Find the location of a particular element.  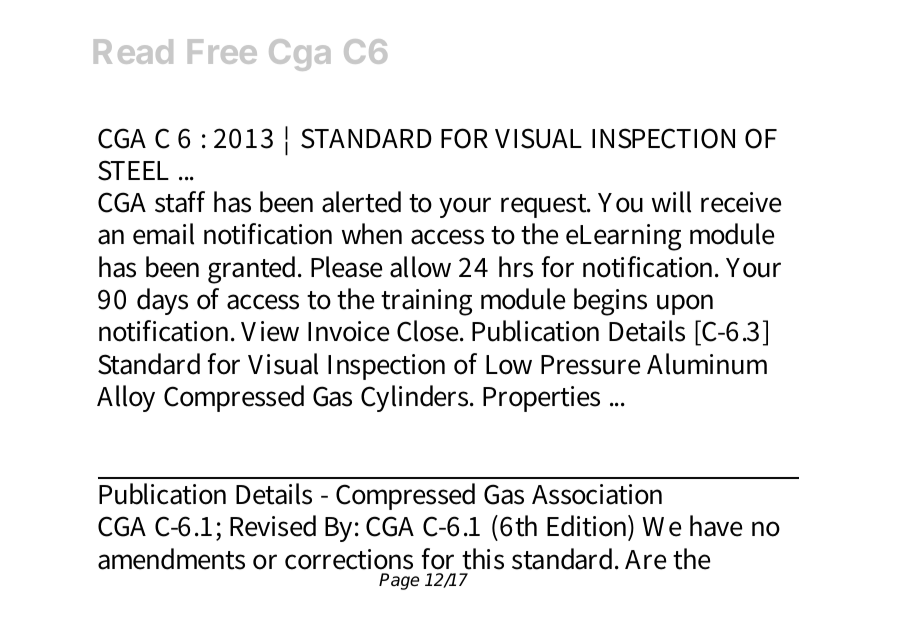

will is located at coordinates (671, 202).
